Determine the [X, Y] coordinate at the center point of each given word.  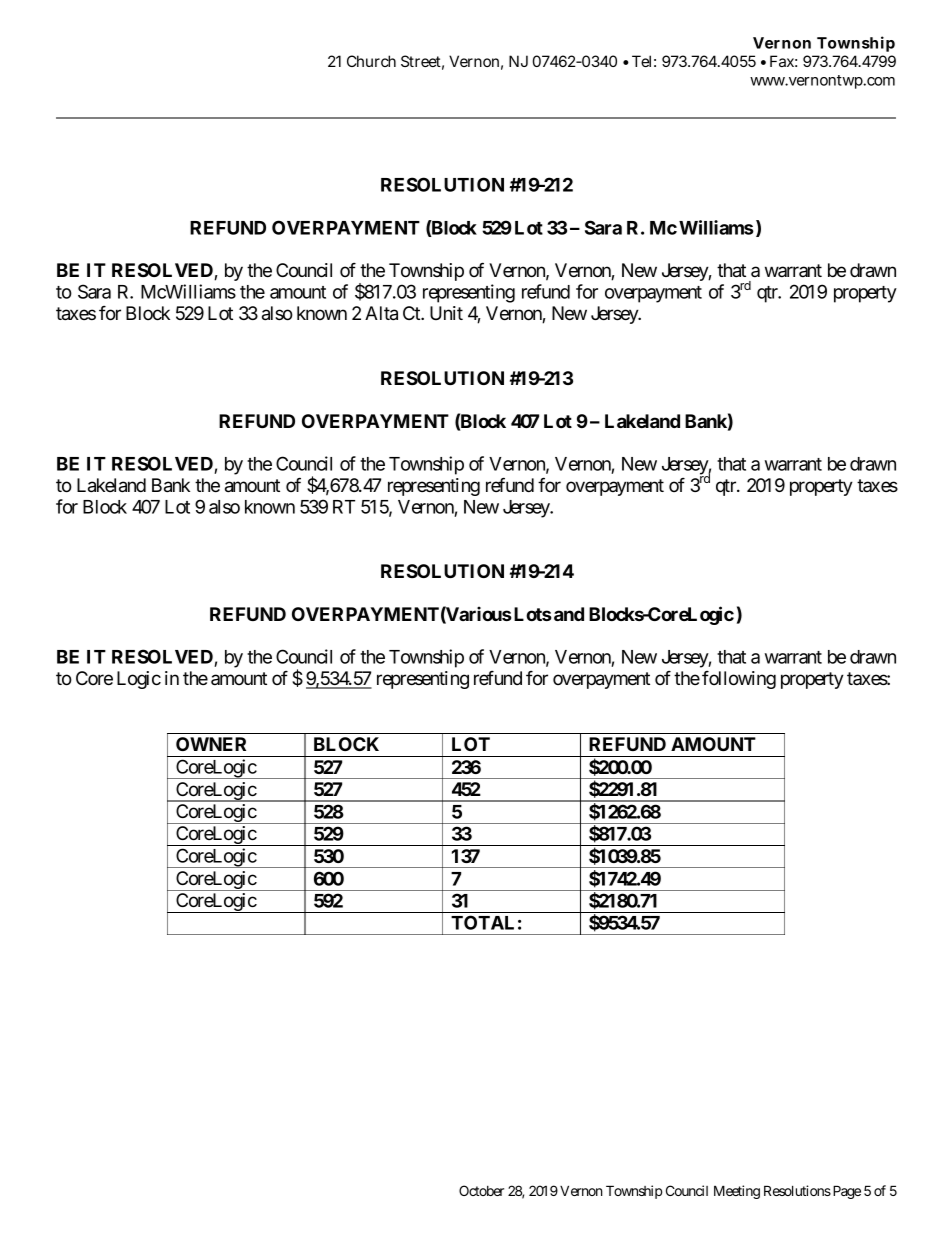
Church [371, 61]
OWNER [211, 744]
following [739, 680]
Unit [446, 313]
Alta [381, 313]
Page [845, 1192]
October [481, 1190]
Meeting [737, 1192]
